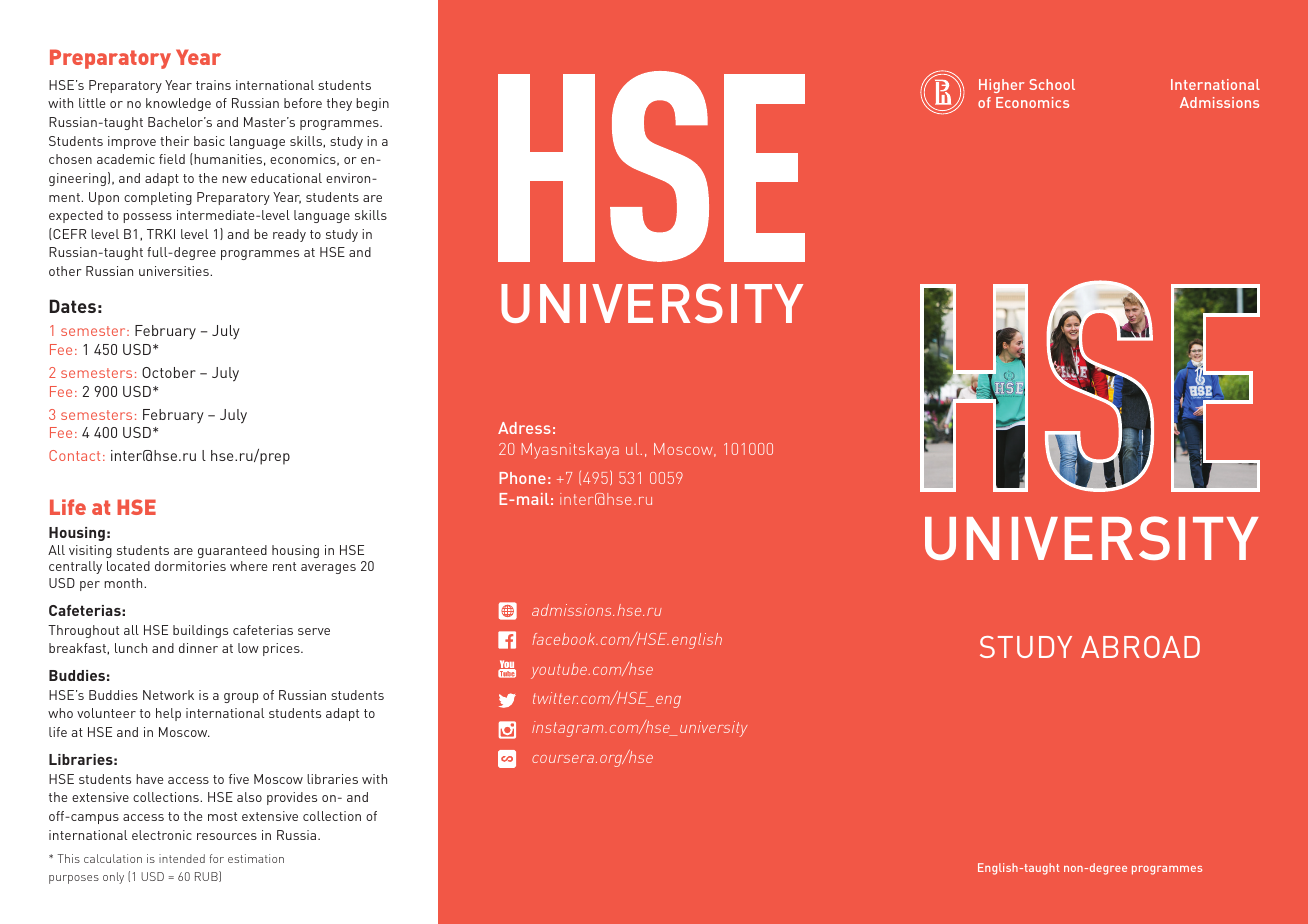 The height and width of the screenshot is (924, 1308). Describe the element at coordinates (182, 858) in the screenshot. I see `intended` at that location.
